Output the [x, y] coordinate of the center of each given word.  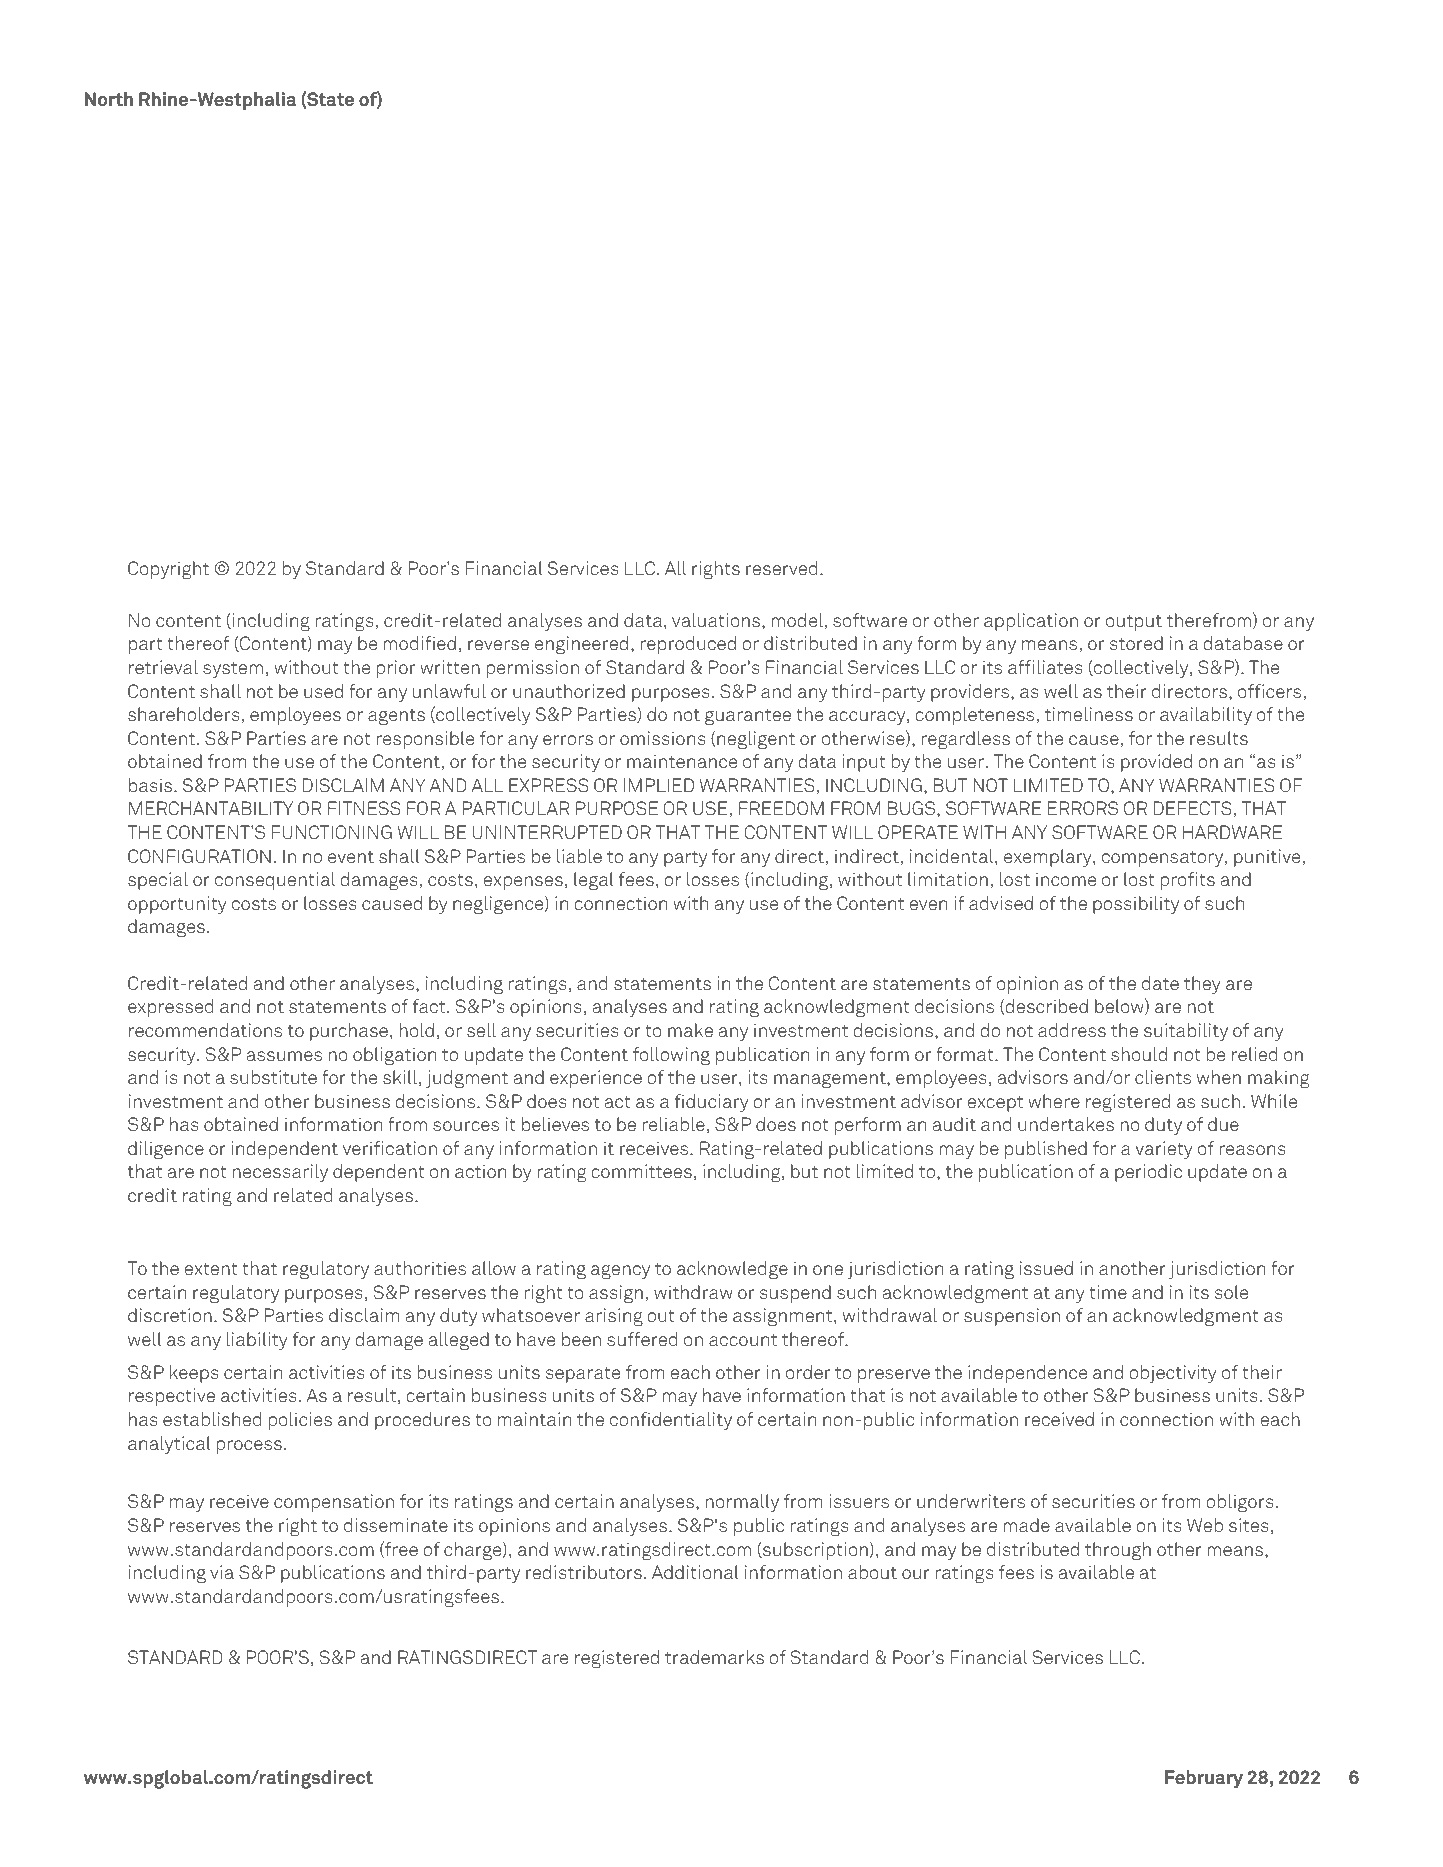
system [233, 670]
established [212, 1419]
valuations [716, 620]
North [109, 99]
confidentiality [671, 1421]
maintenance [682, 761]
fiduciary [712, 1103]
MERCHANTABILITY [211, 808]
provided [1156, 763]
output [1134, 623]
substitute [273, 1077]
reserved [781, 568]
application [1031, 622]
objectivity [1173, 1374]
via [222, 1572]
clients [1163, 1077]
